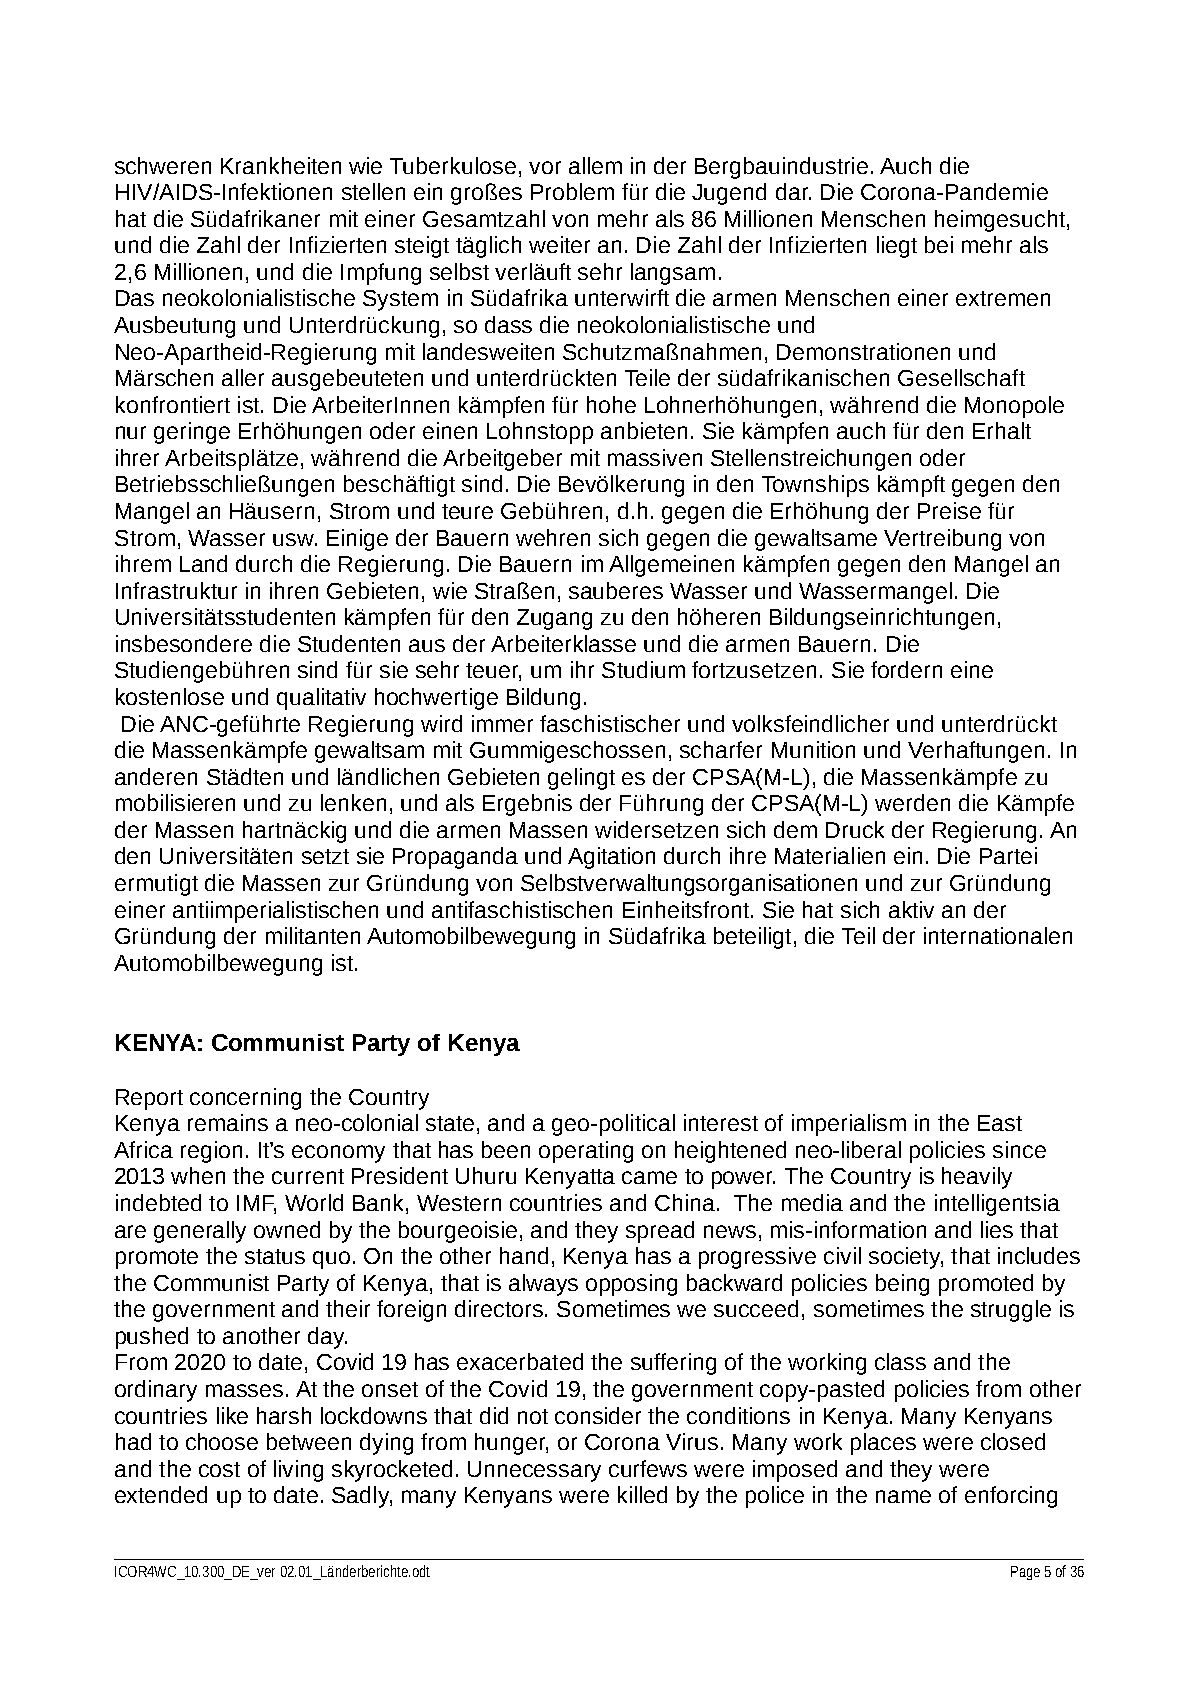 Image resolution: width=1198 pixels, height=1695 pixels. I want to click on System, so click(400, 300).
